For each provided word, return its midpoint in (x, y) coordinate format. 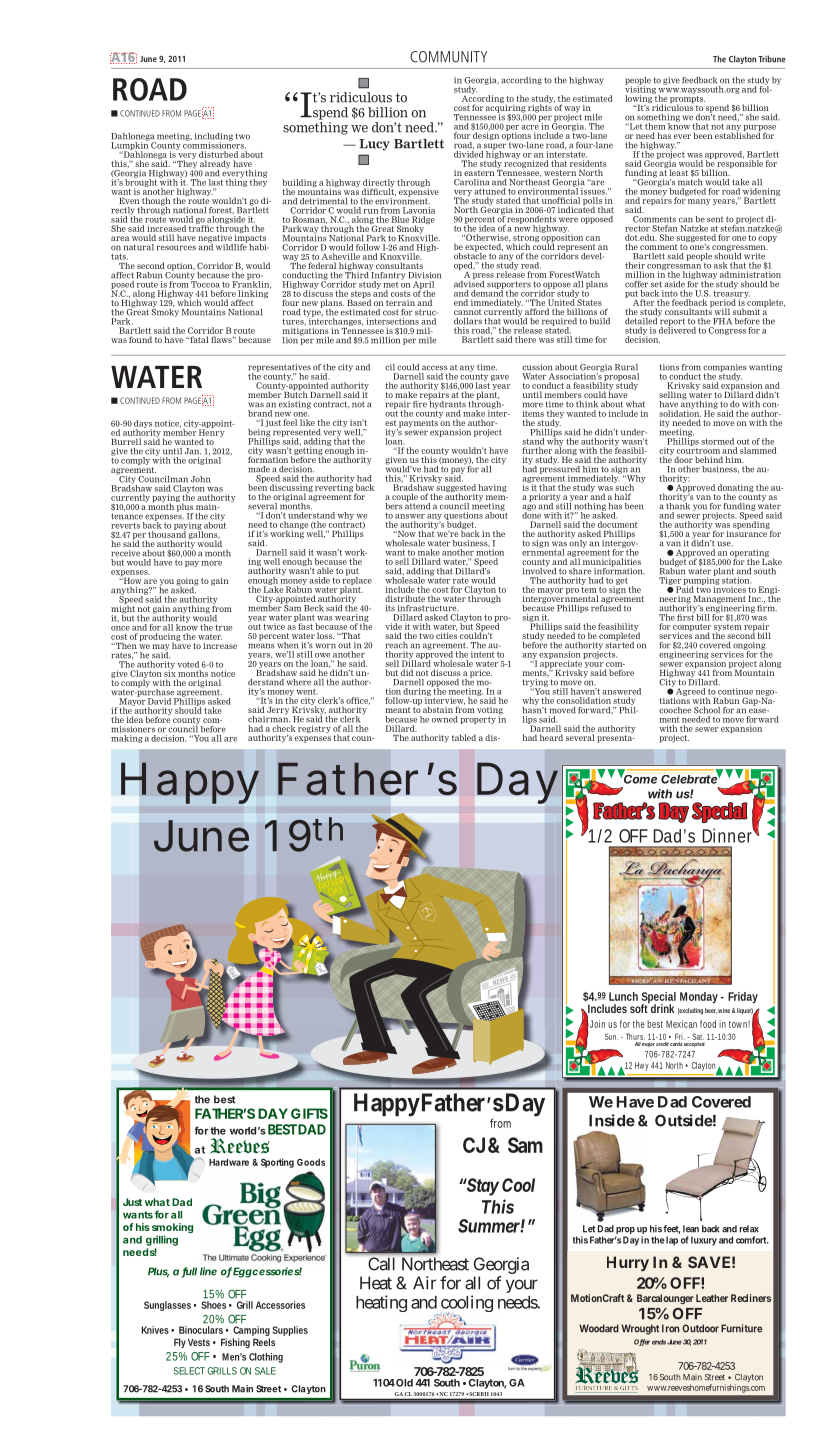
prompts (687, 99)
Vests (199, 1342)
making (127, 739)
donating (736, 489)
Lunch (623, 996)
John (200, 479)
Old (403, 1383)
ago (529, 508)
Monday (699, 998)
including (214, 138)
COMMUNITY (448, 57)
